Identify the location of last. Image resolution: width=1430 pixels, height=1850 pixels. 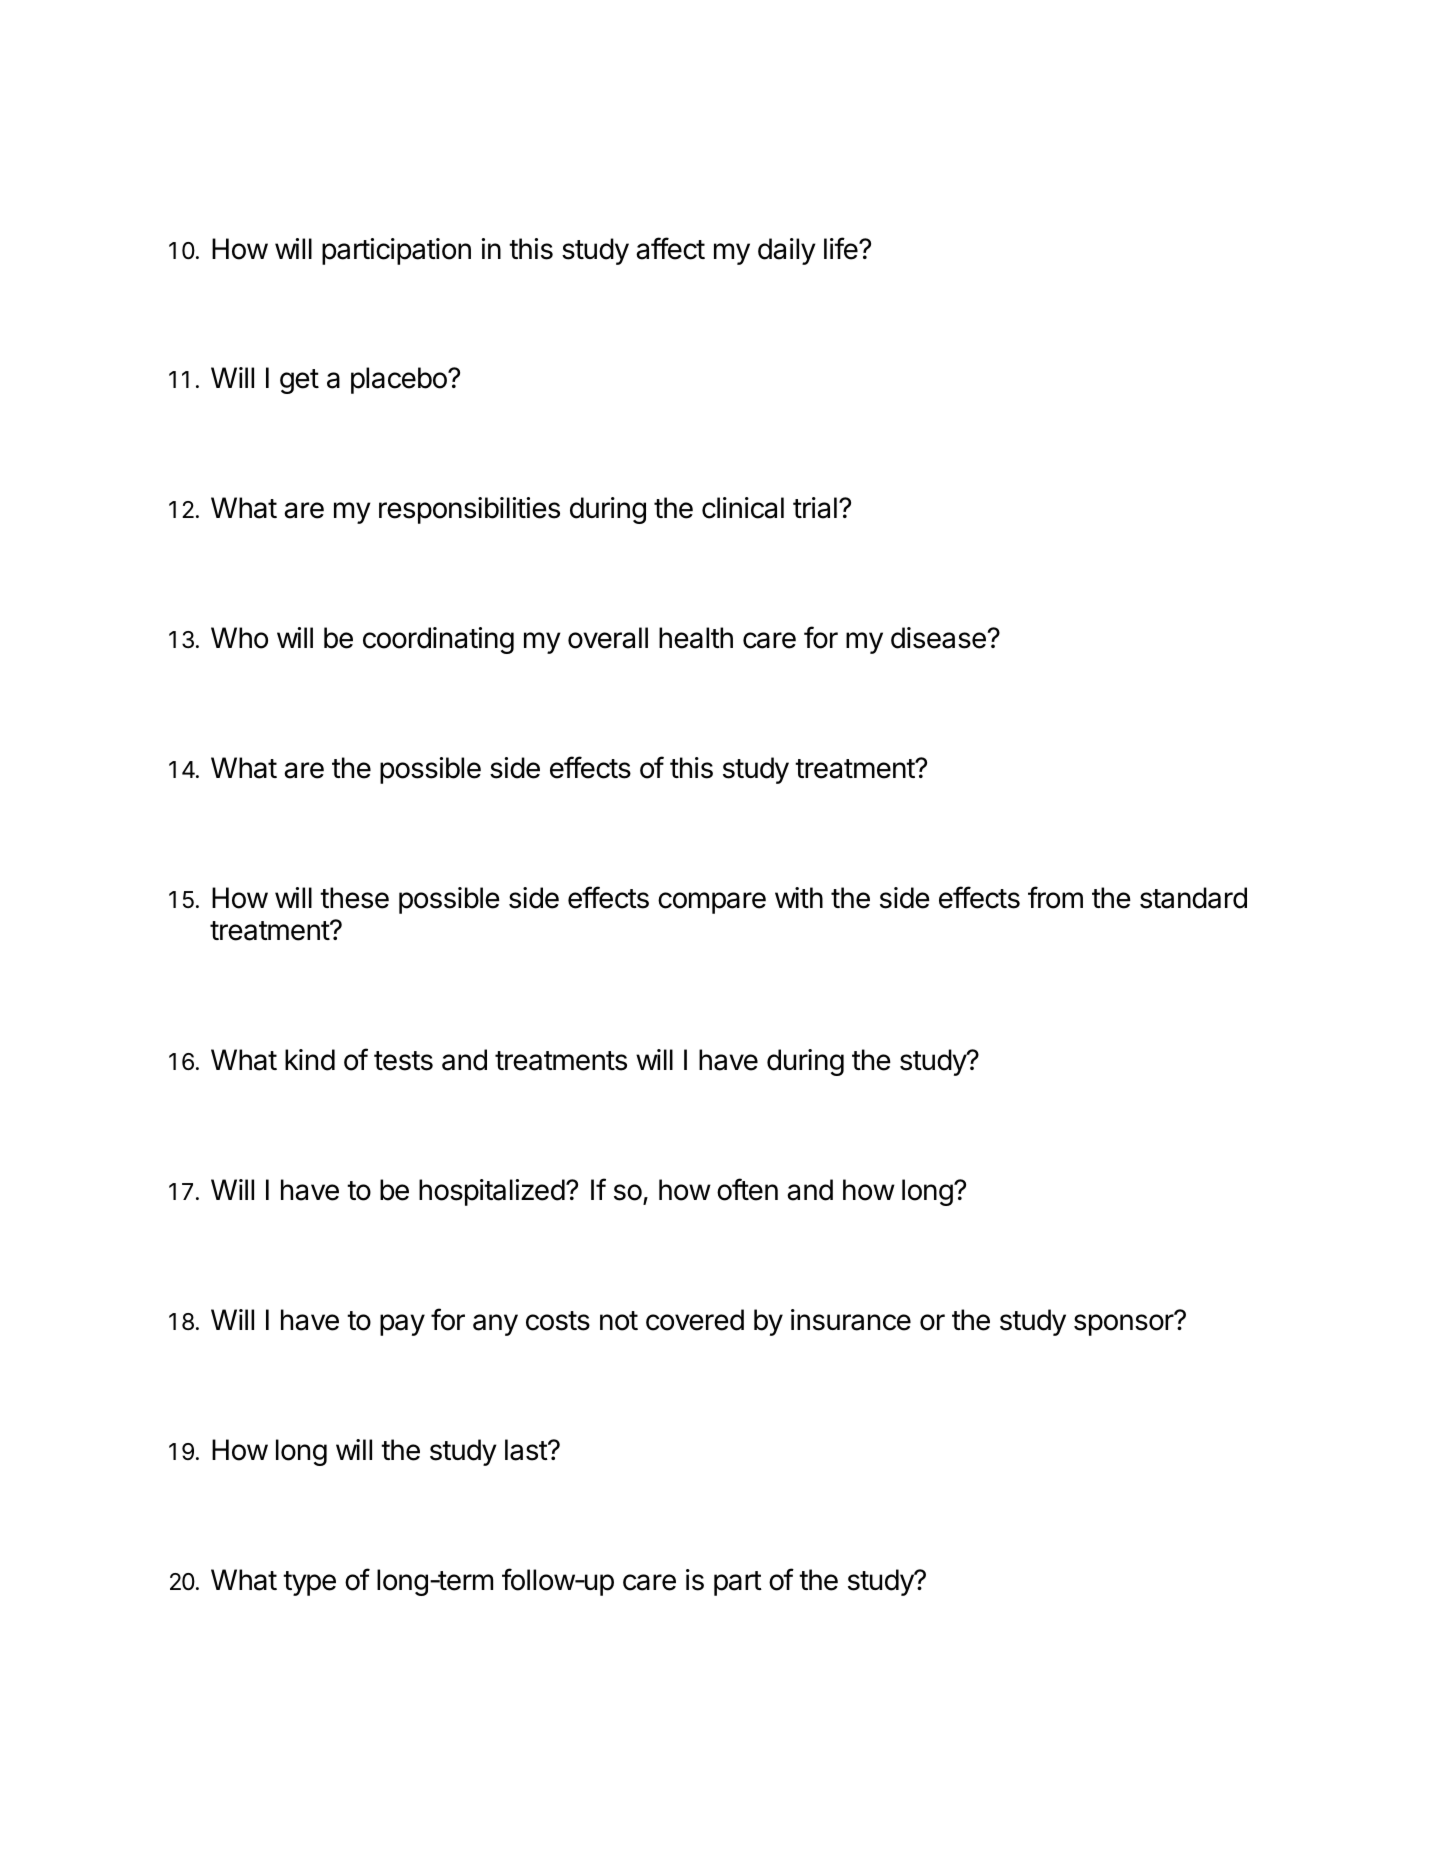
(527, 1450).
